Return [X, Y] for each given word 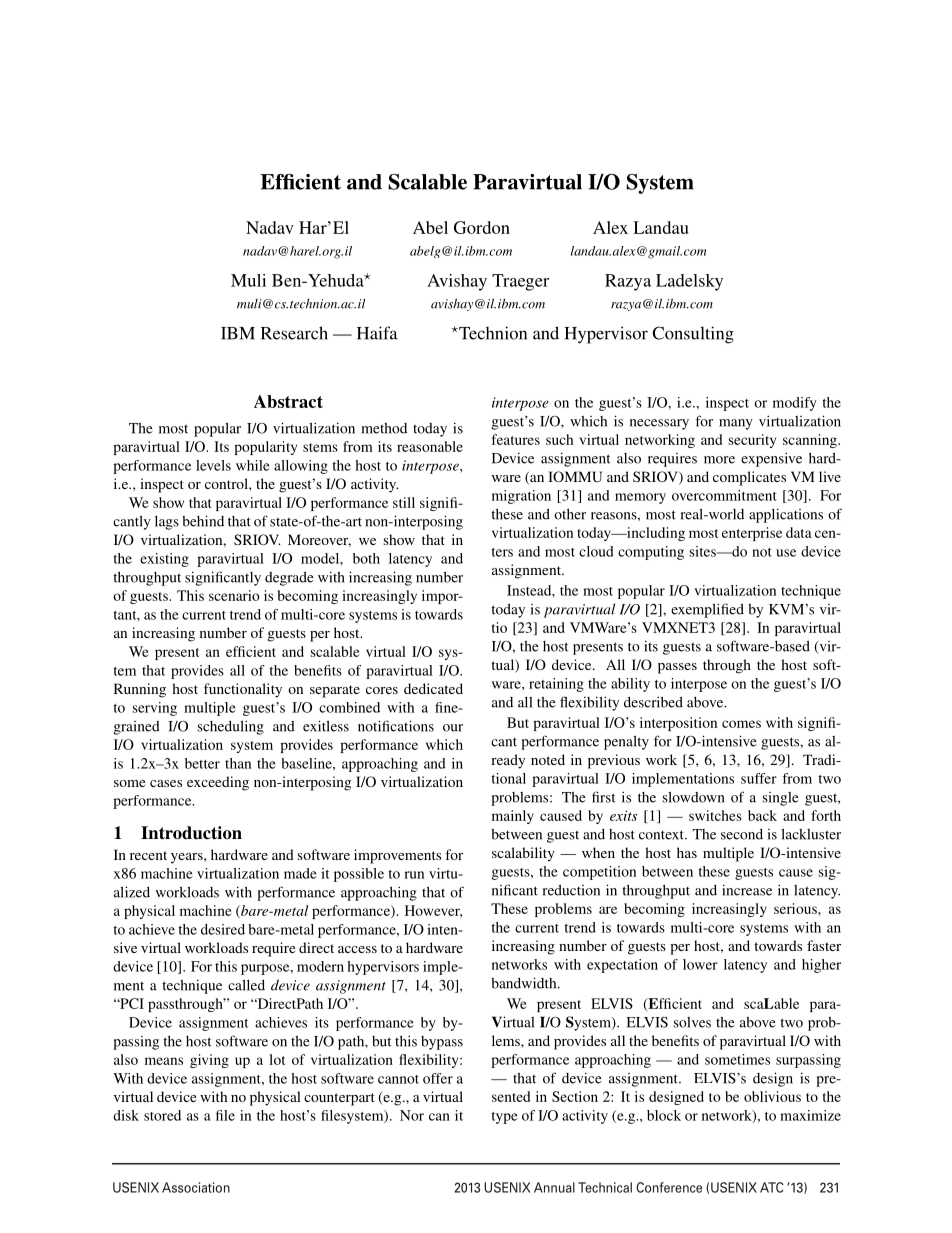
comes [741, 724]
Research [294, 333]
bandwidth [525, 983]
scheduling [231, 727]
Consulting [693, 335]
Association [196, 1187]
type [504, 1118]
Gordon [482, 227]
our [453, 728]
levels [213, 465]
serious [796, 908]
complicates [749, 478]
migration [521, 497]
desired [223, 929]
